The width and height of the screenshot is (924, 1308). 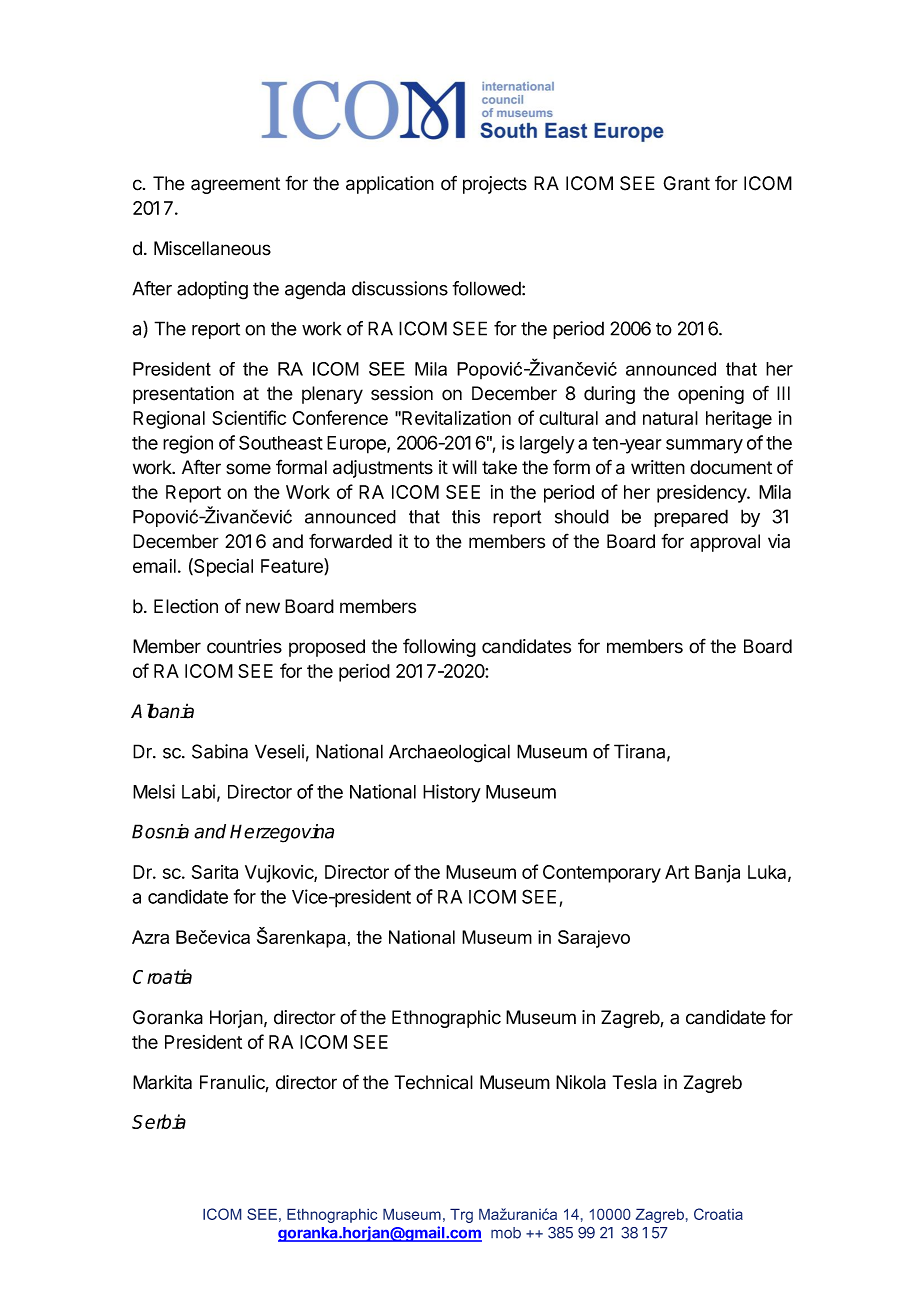 I want to click on Archaeological, so click(x=449, y=753).
